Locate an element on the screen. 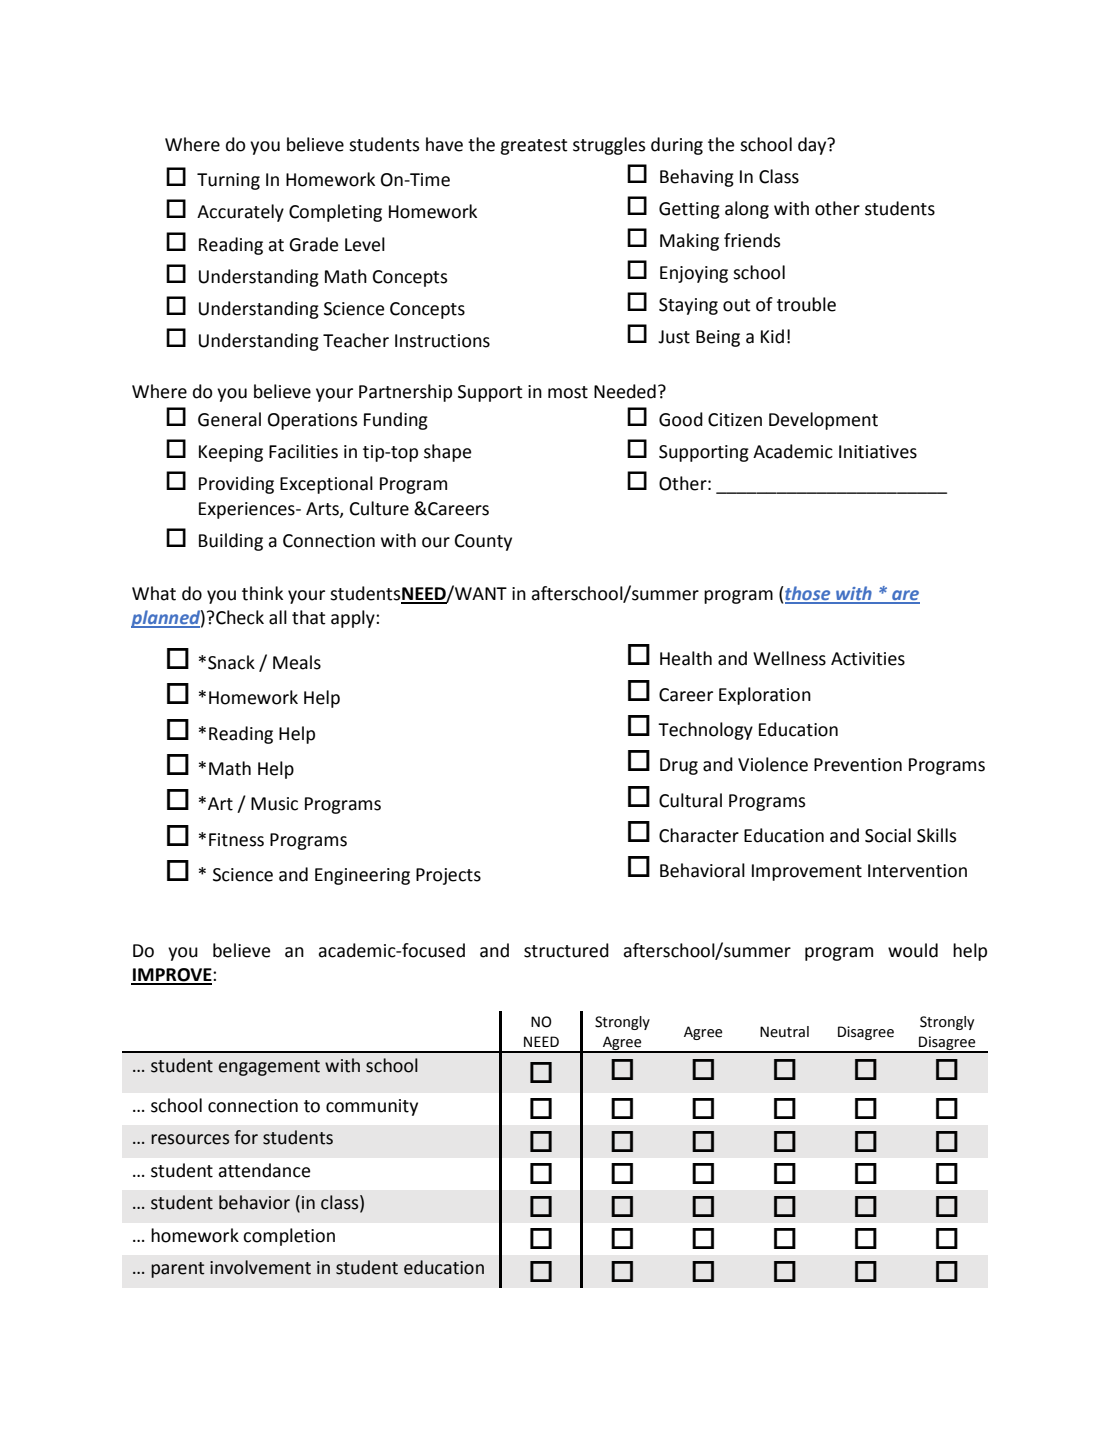  Neutral is located at coordinates (784, 1032).
